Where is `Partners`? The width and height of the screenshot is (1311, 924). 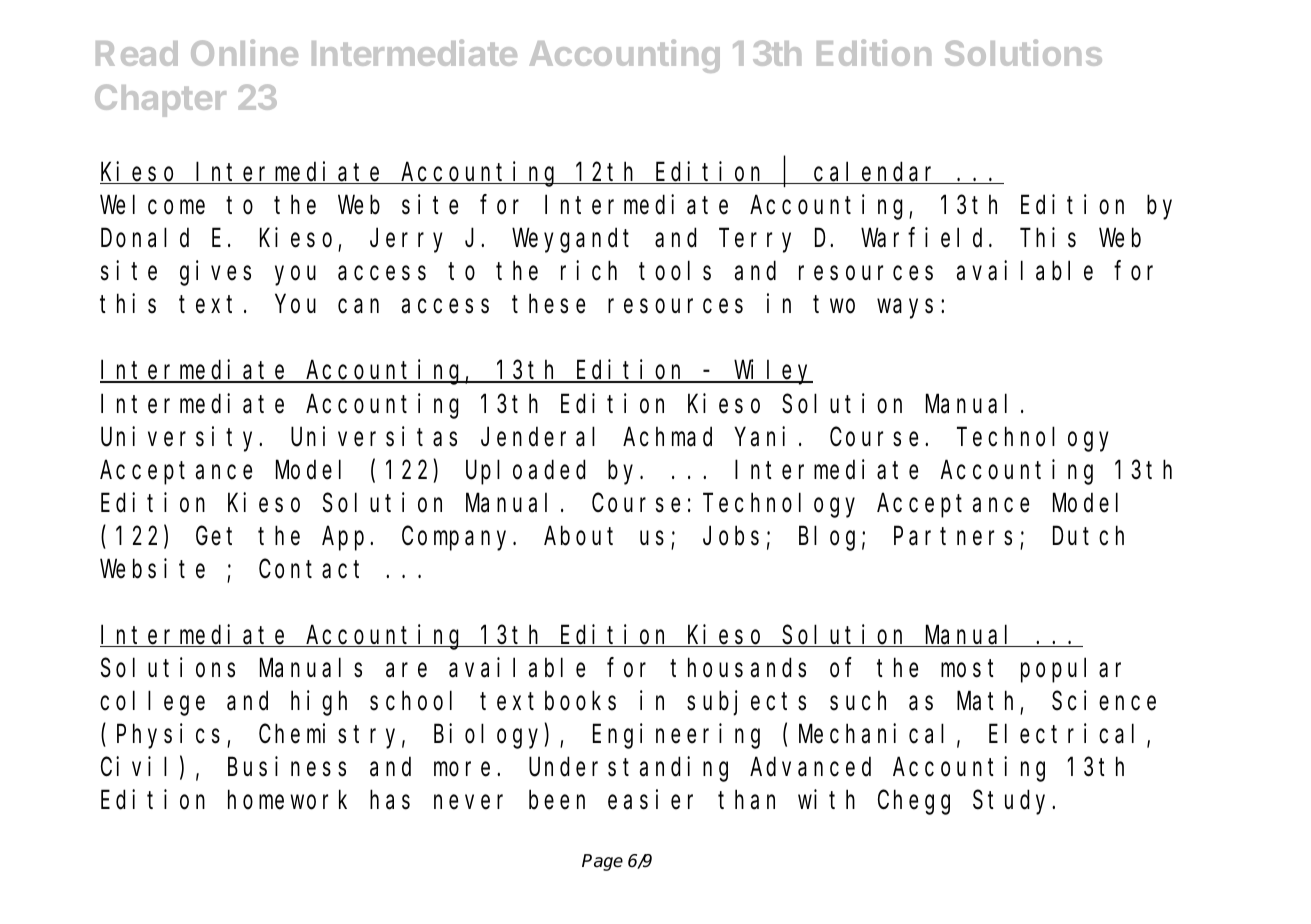 Partners is located at coordinates (953, 537).
